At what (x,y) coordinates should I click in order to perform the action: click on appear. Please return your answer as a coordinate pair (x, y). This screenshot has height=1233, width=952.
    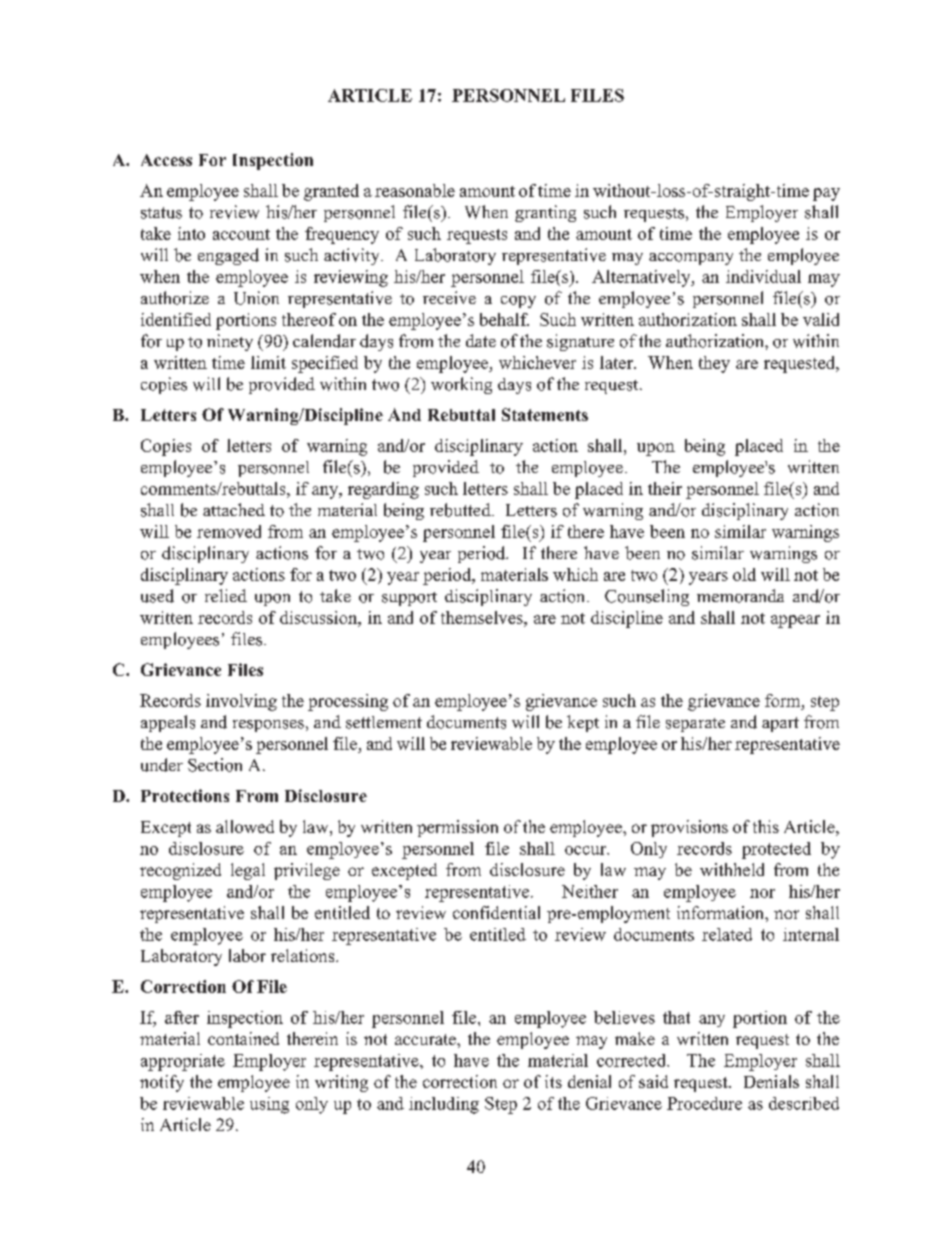
    Looking at the image, I should click on (795, 621).
